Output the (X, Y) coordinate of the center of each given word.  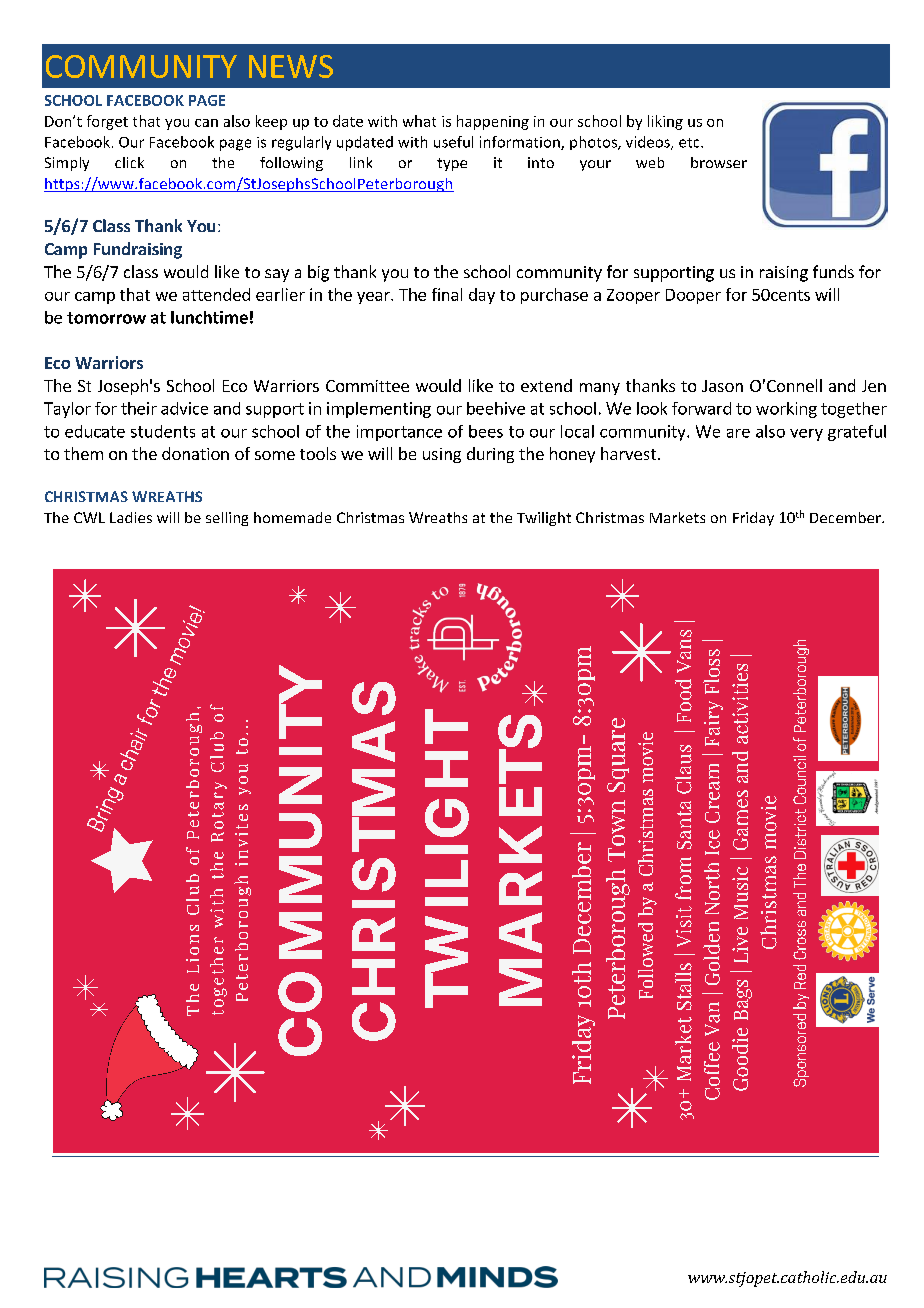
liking (665, 122)
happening (493, 122)
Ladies (131, 517)
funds (833, 271)
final (447, 294)
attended (216, 294)
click (129, 162)
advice (184, 408)
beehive (496, 408)
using (442, 455)
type (452, 164)
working (786, 410)
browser (719, 162)
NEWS (291, 66)
